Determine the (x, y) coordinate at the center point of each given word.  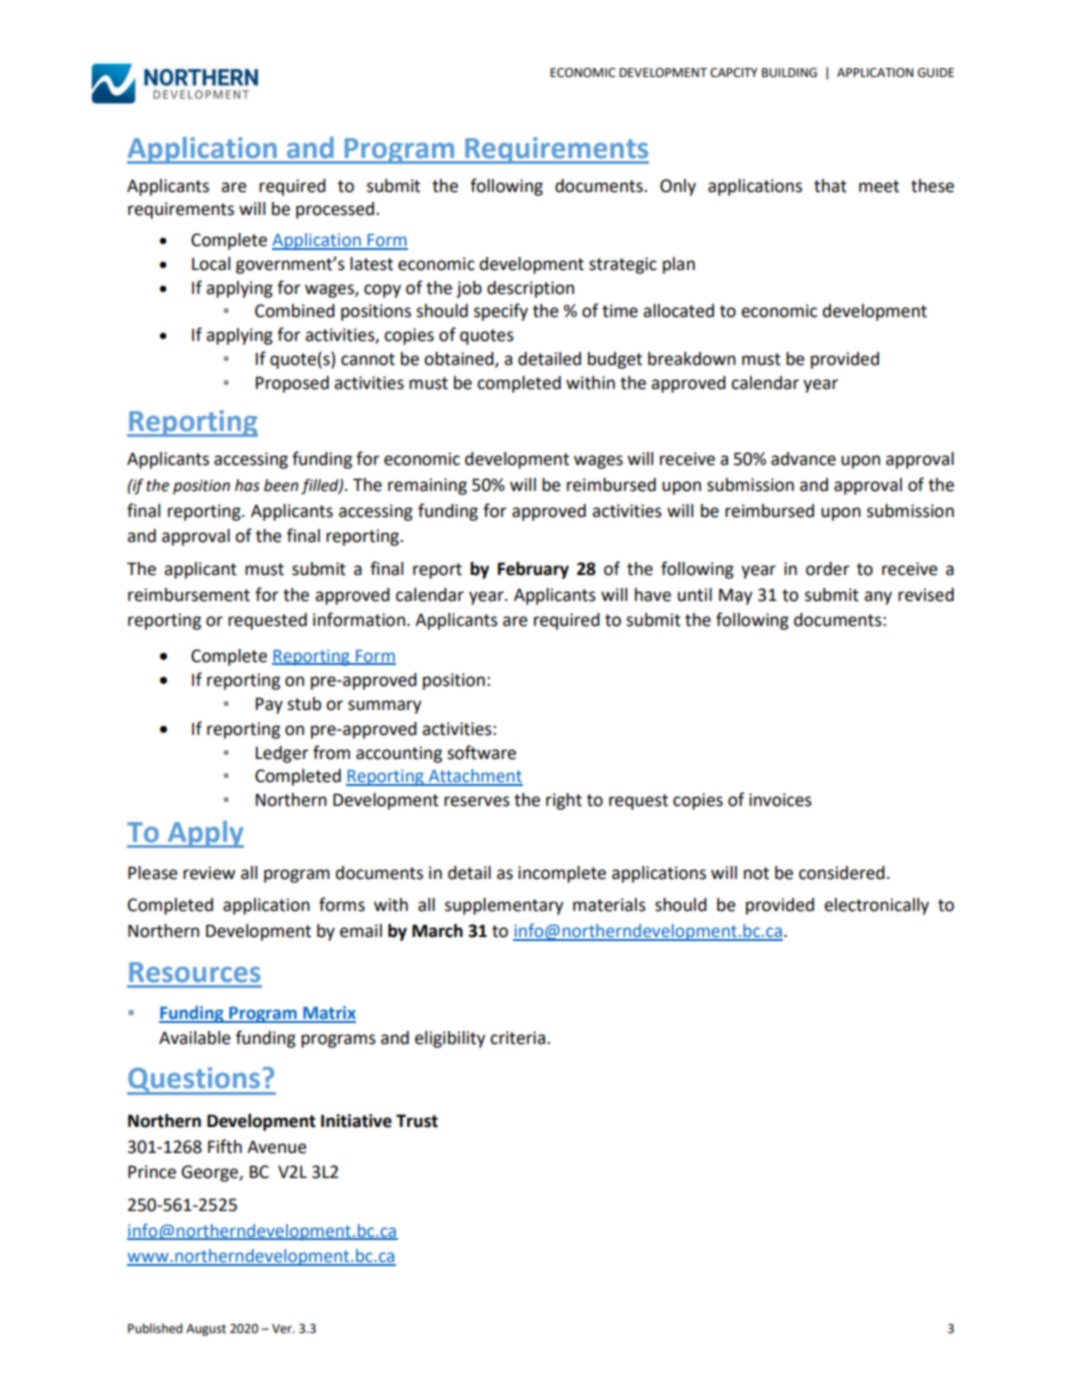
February (533, 570)
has (247, 485)
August (206, 1330)
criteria (517, 1038)
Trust (417, 1121)
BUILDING (789, 73)
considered (842, 873)
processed (336, 210)
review (209, 873)
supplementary (504, 906)
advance (803, 459)
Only (678, 187)
